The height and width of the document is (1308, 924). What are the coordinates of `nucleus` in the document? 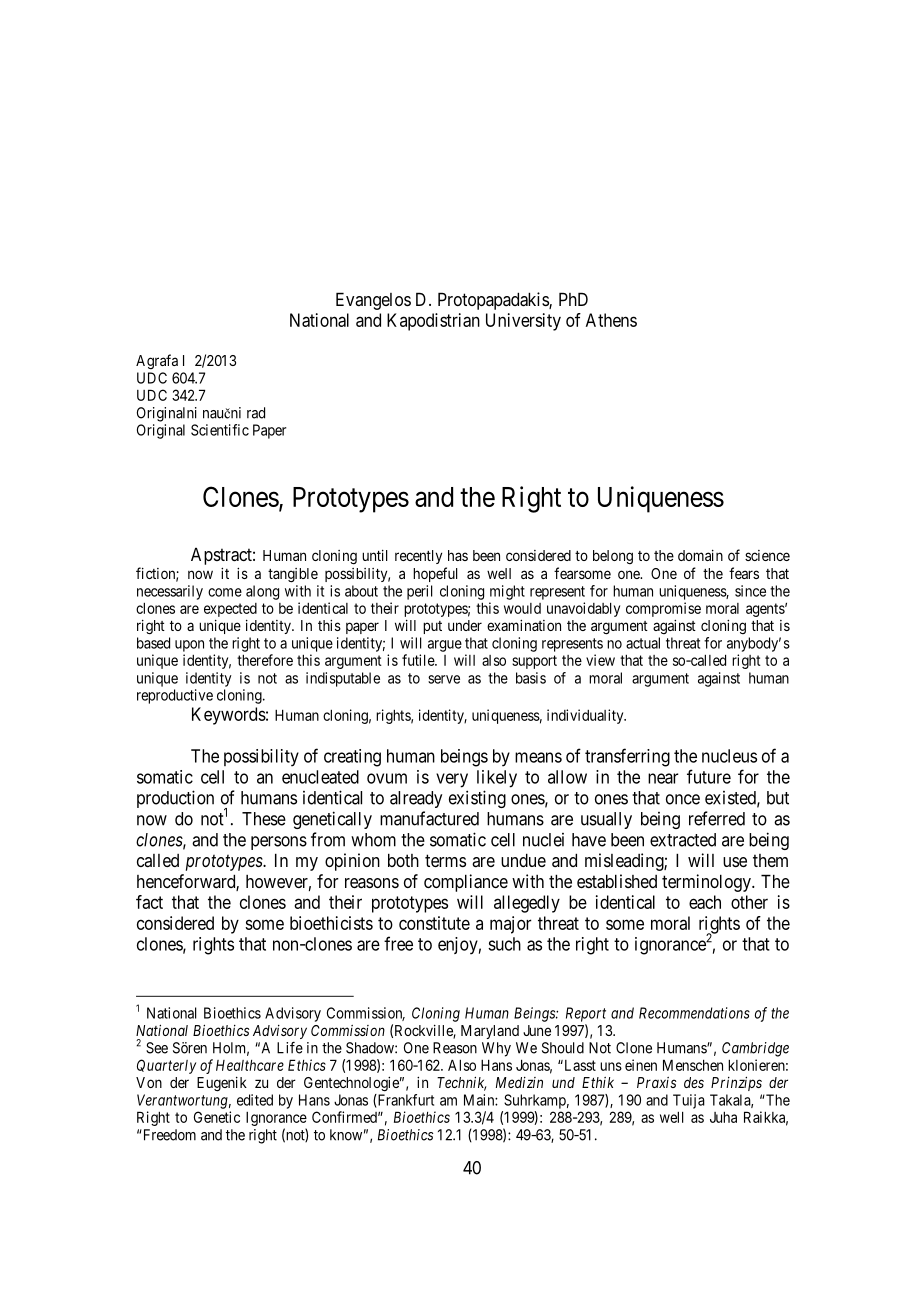 It's located at (729, 756).
